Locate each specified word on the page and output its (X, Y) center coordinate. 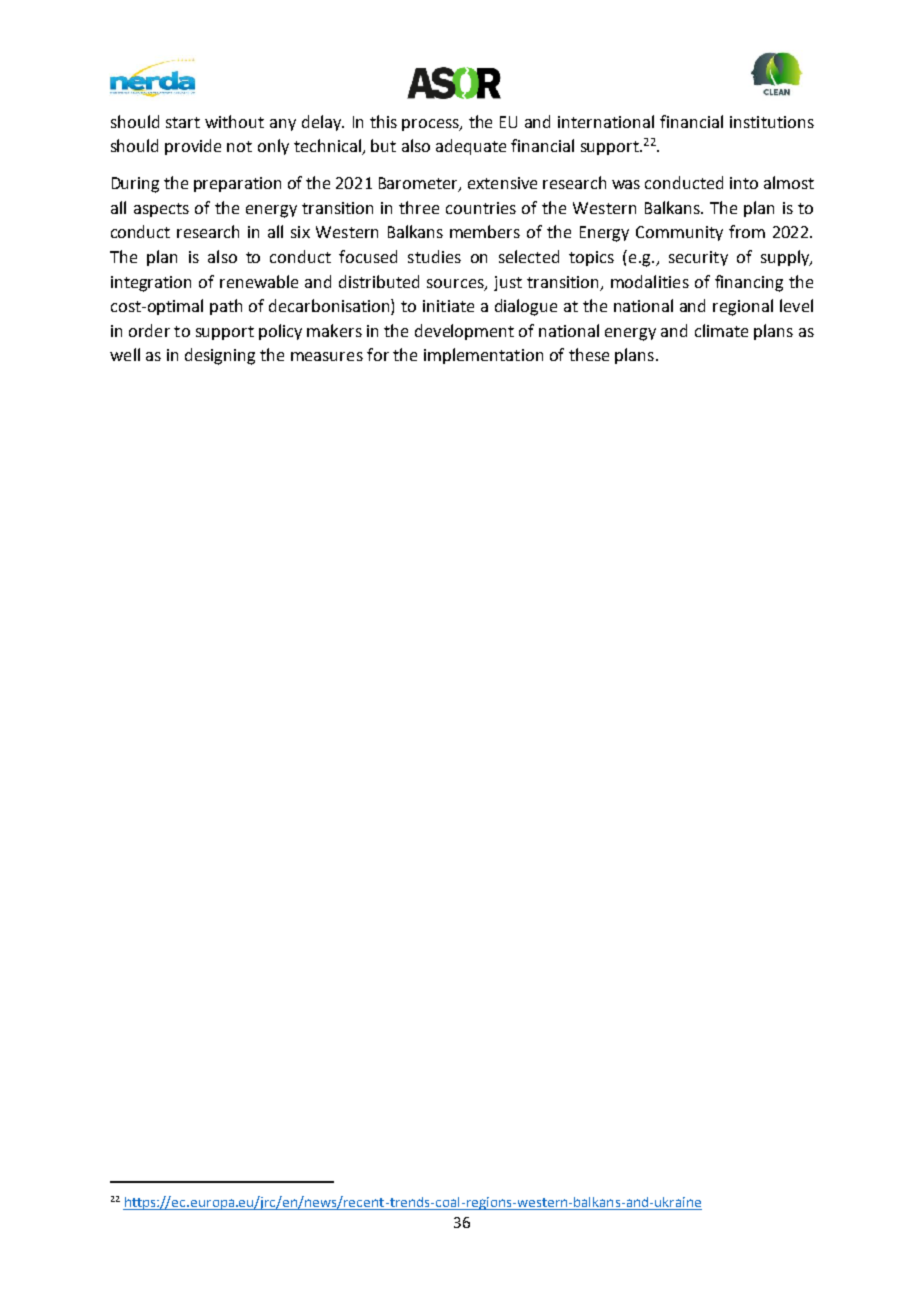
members (485, 231)
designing (220, 356)
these (589, 354)
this (383, 121)
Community (679, 233)
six (300, 232)
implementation (483, 356)
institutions (772, 122)
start (183, 122)
